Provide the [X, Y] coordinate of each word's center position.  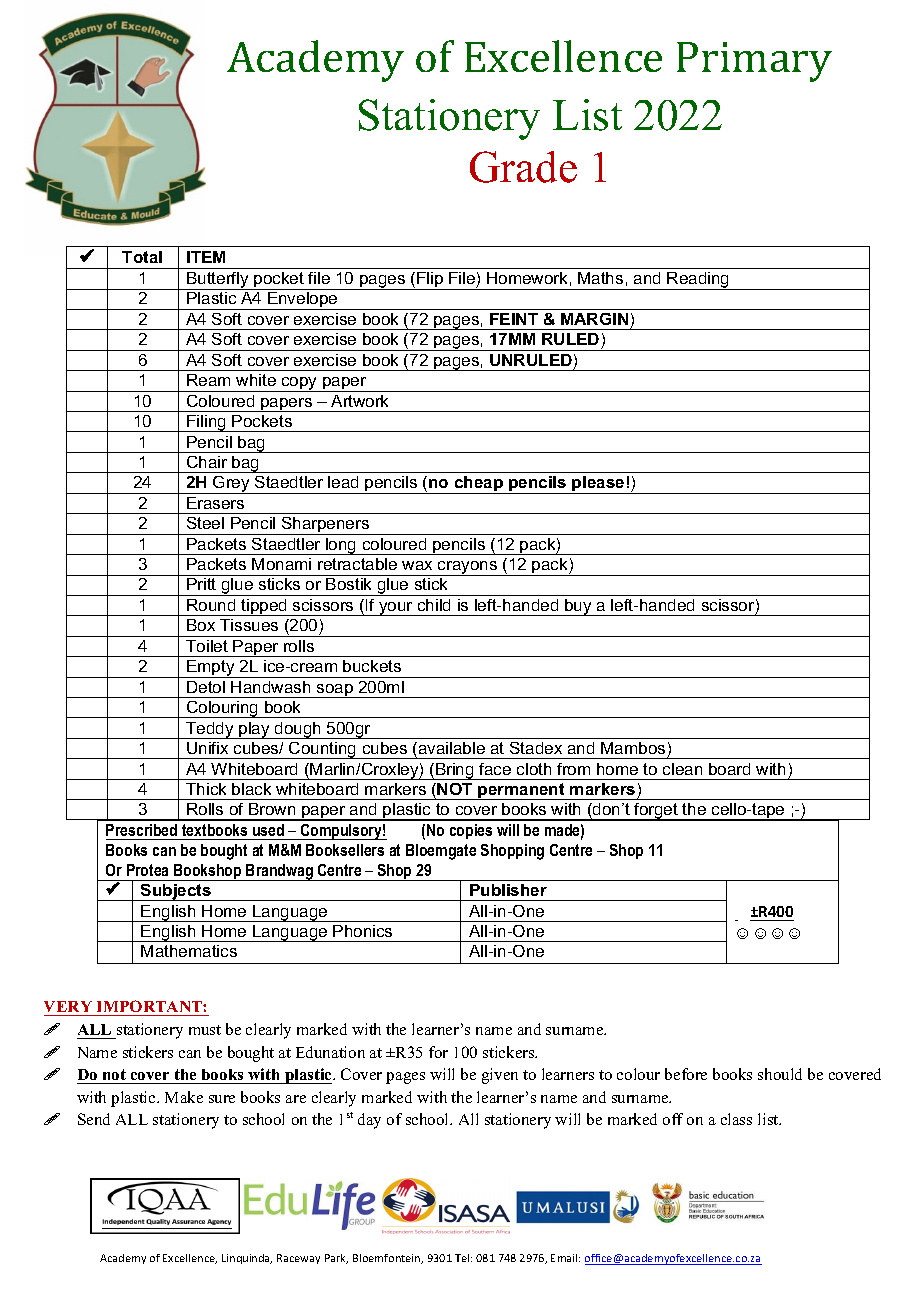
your [396, 609]
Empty [211, 669]
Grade [523, 167]
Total [142, 257]
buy [578, 607]
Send [94, 1119]
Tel [463, 1258]
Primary [754, 62]
